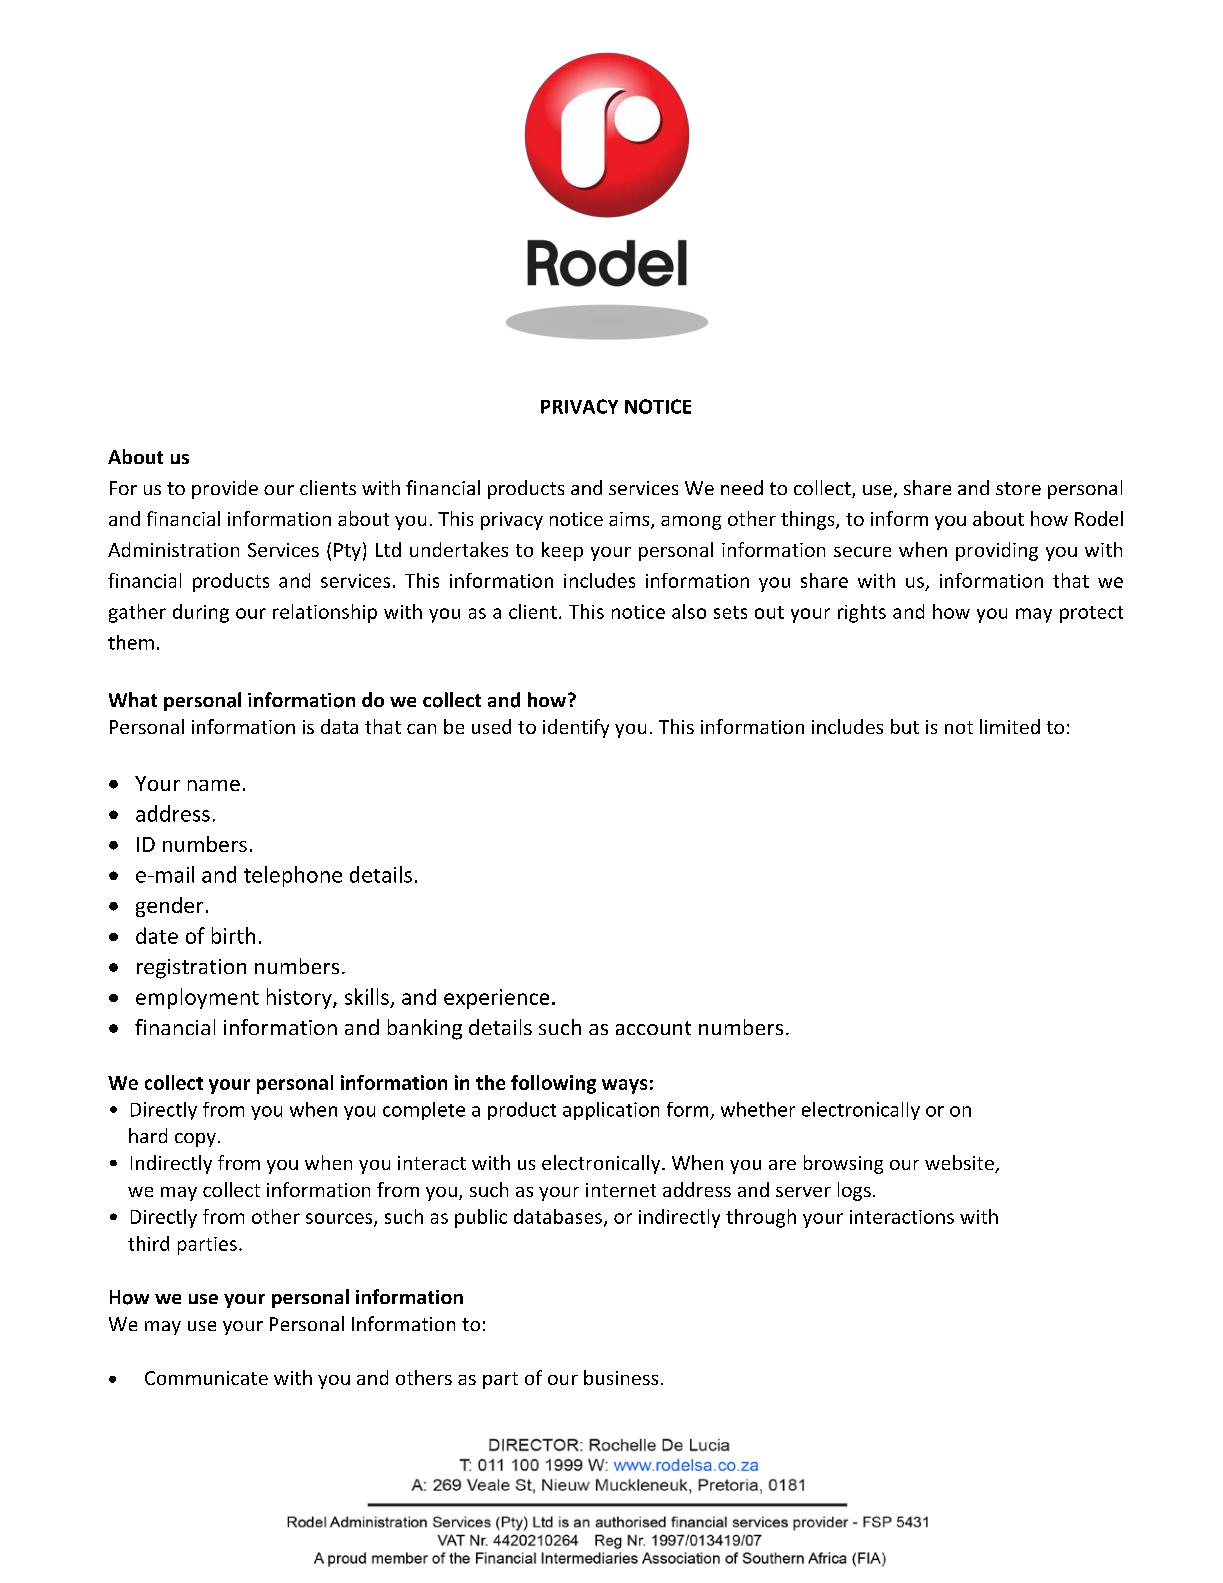  Describe the element at coordinates (1010, 726) in the page. I see `limited` at that location.
